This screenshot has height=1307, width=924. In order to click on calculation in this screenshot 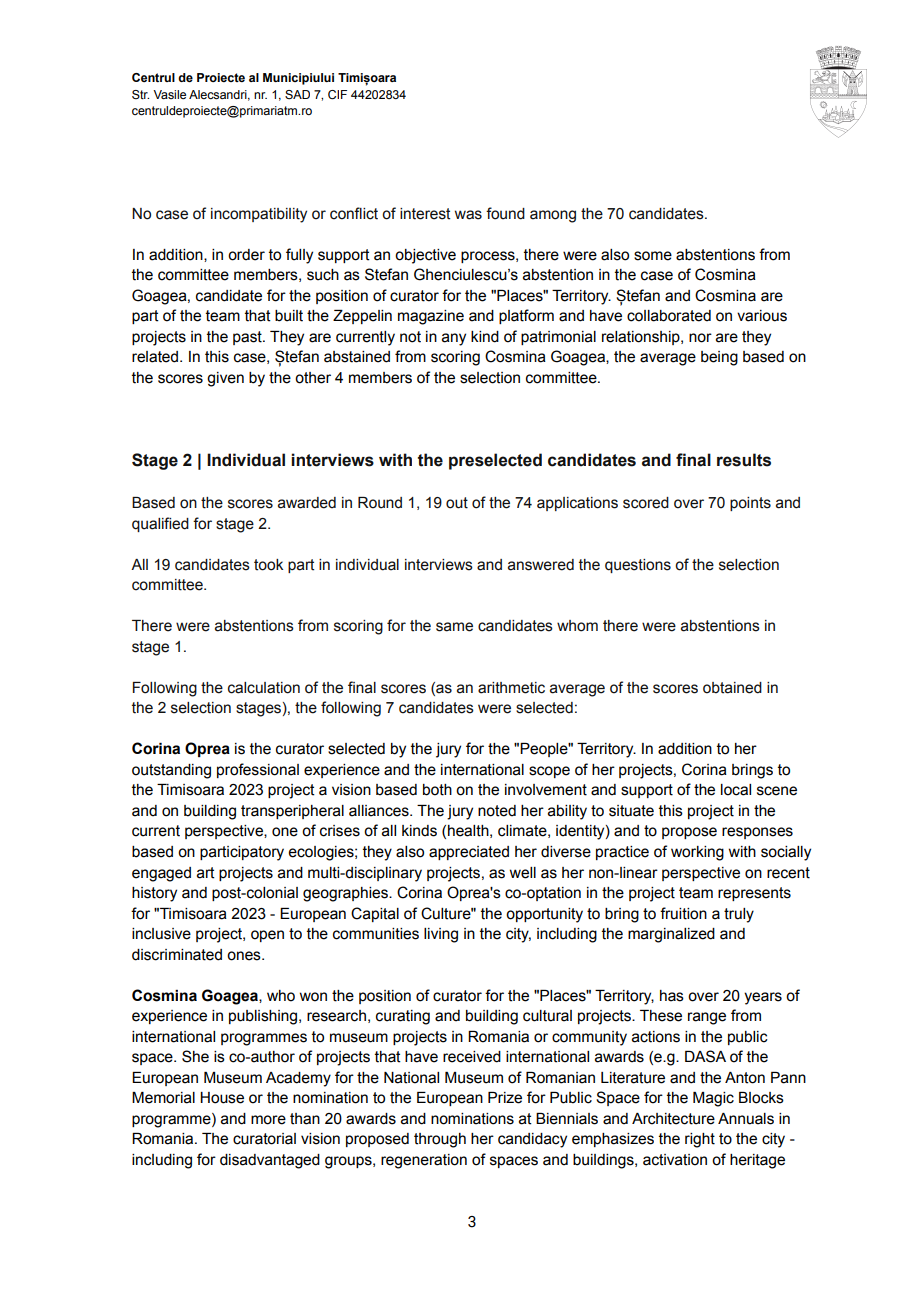, I will do `click(264, 688)`.
